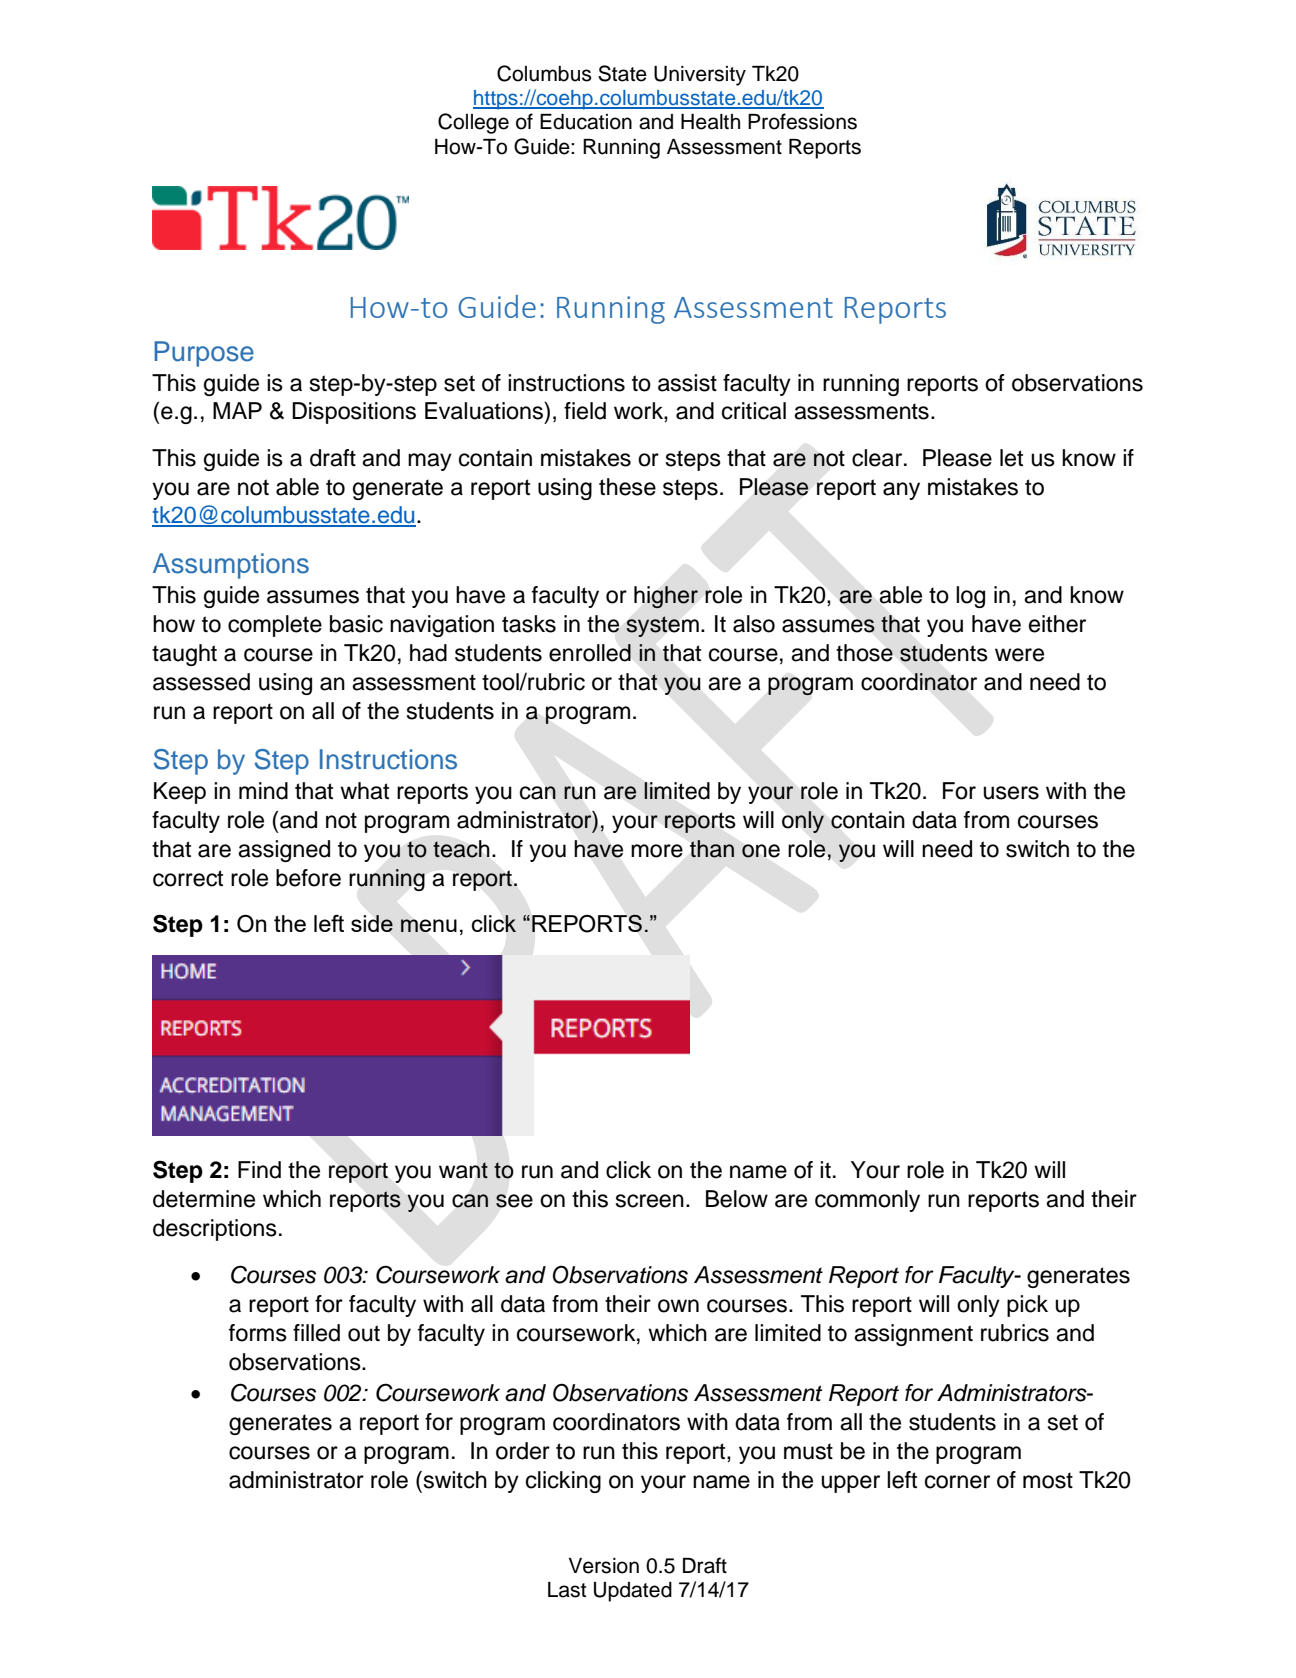 The image size is (1296, 1678). Describe the element at coordinates (1019, 655) in the page. I see `were` at that location.
